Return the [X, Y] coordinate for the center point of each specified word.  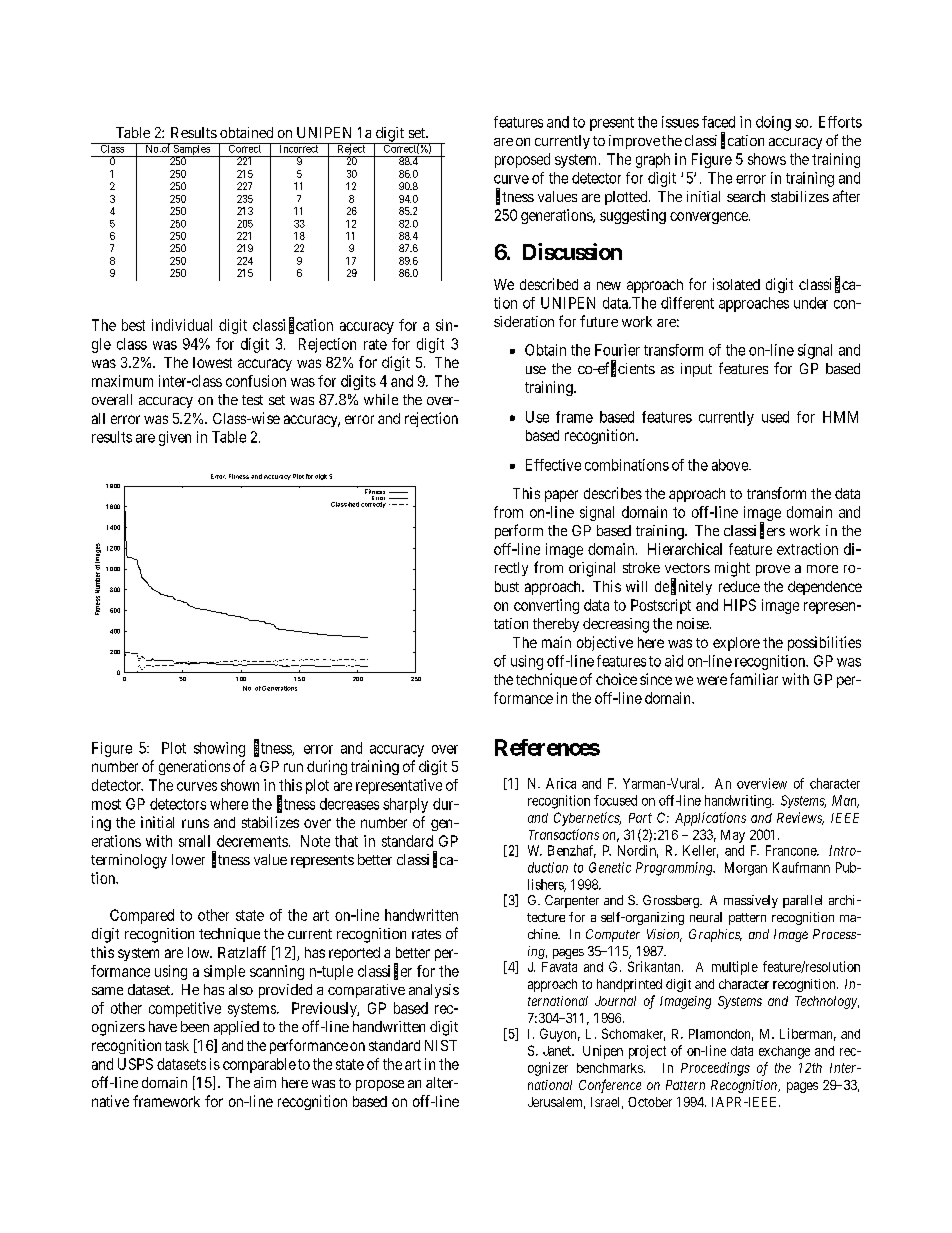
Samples [192, 150]
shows [767, 159]
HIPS [740, 605]
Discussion [572, 251]
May [733, 836]
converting [546, 606]
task [177, 1045]
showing [219, 749]
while [381, 399]
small [194, 841]
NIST [441, 1045]
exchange [784, 1052]
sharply [405, 805]
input [696, 370]
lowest [212, 362]
